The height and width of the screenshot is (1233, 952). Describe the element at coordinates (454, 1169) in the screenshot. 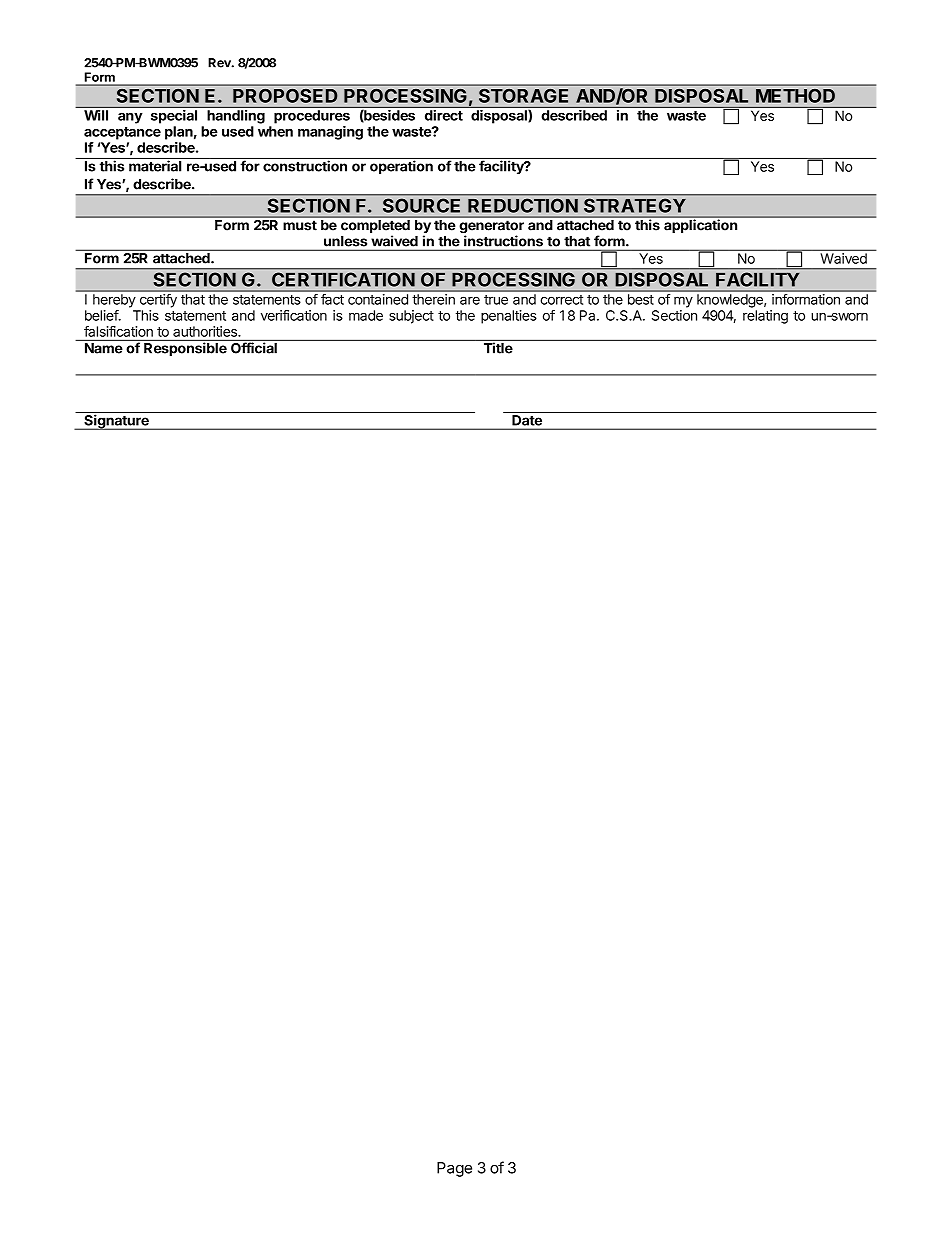

I see `Page` at that location.
